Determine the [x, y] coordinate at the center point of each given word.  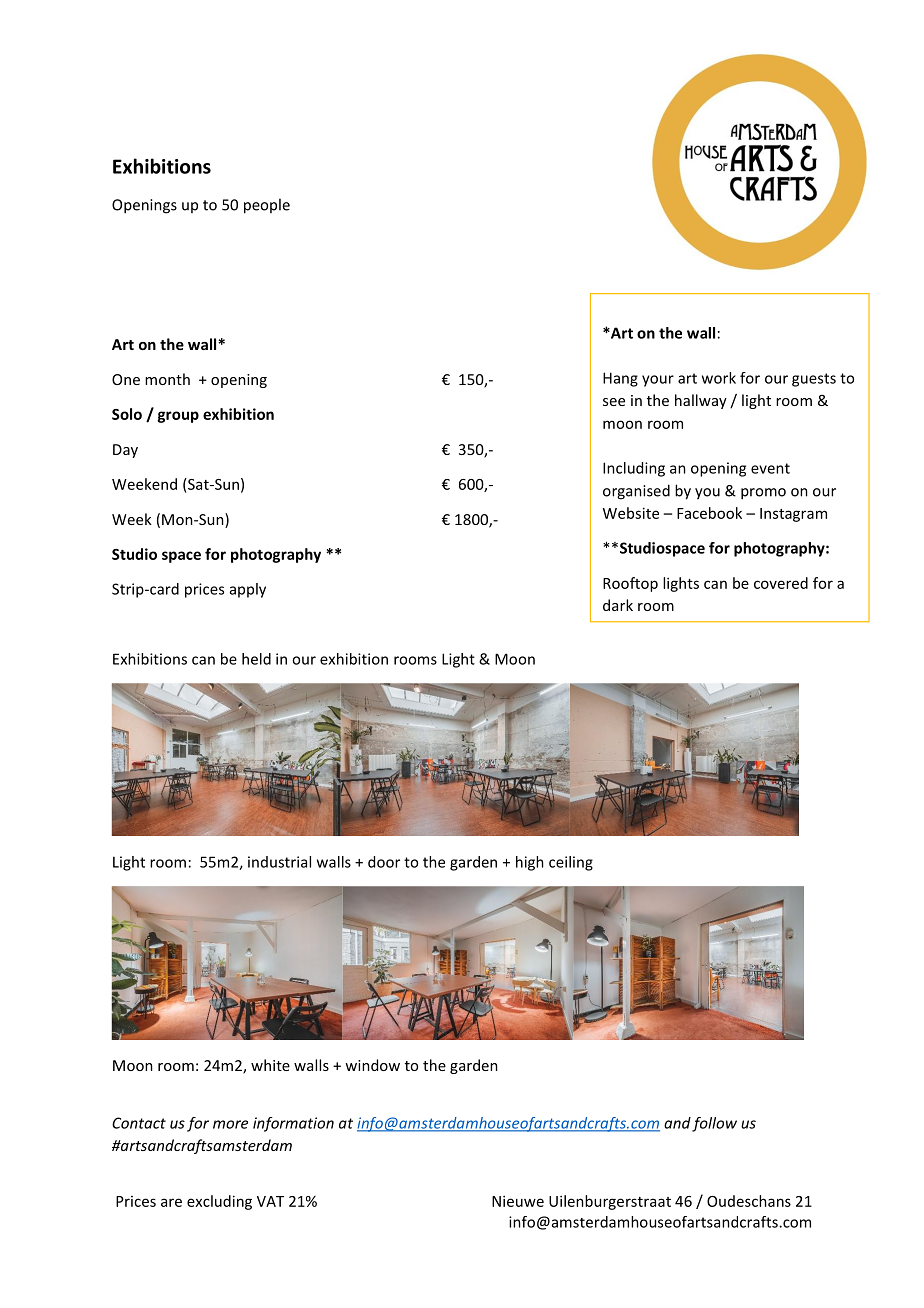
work [719, 378]
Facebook [709, 513]
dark [618, 605]
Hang [620, 379]
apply [248, 590]
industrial [279, 862]
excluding [219, 1202]
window [372, 1065]
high [530, 863]
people [267, 206]
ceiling [571, 863]
